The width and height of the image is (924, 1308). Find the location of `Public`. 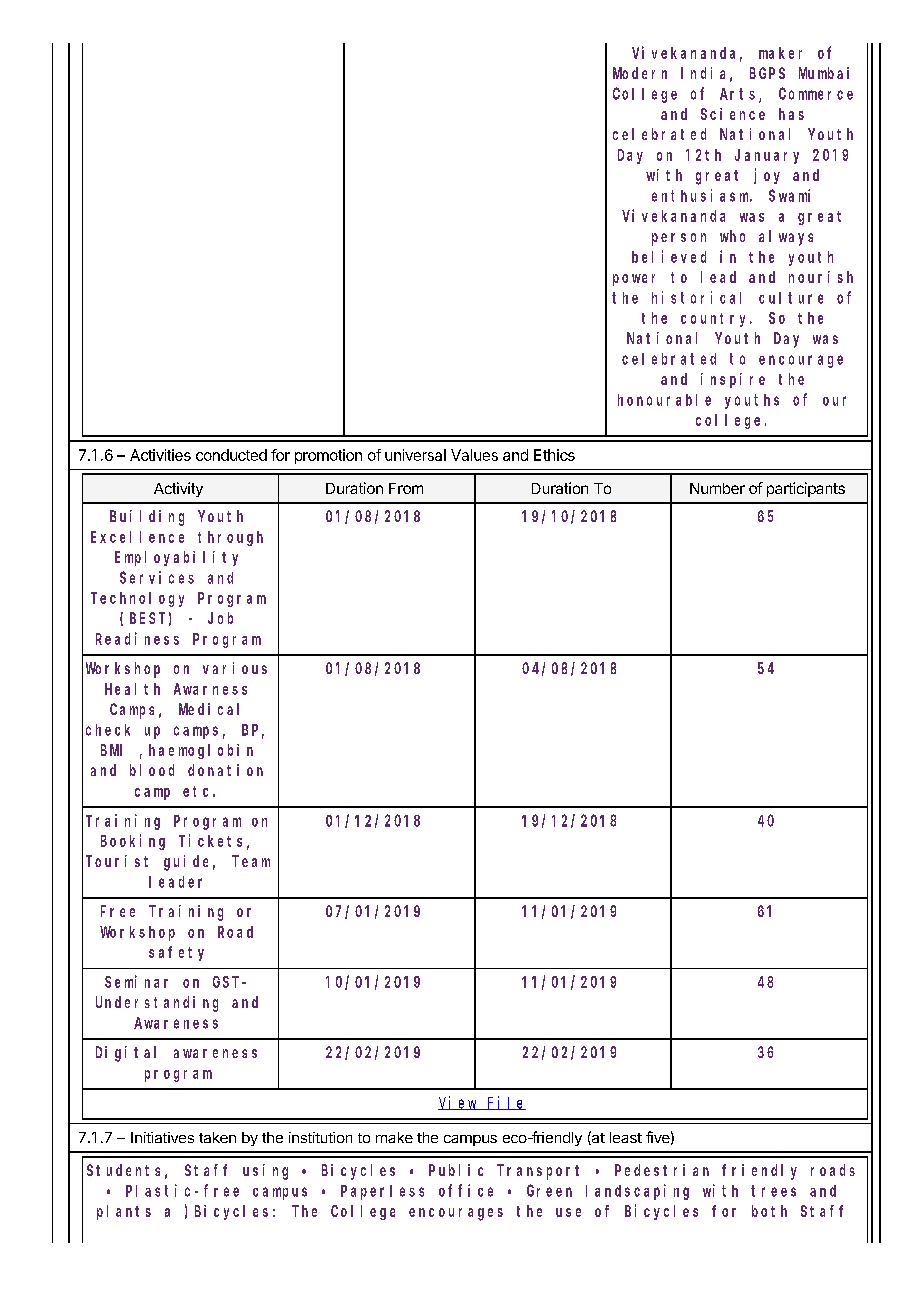

Public is located at coordinates (456, 1170).
